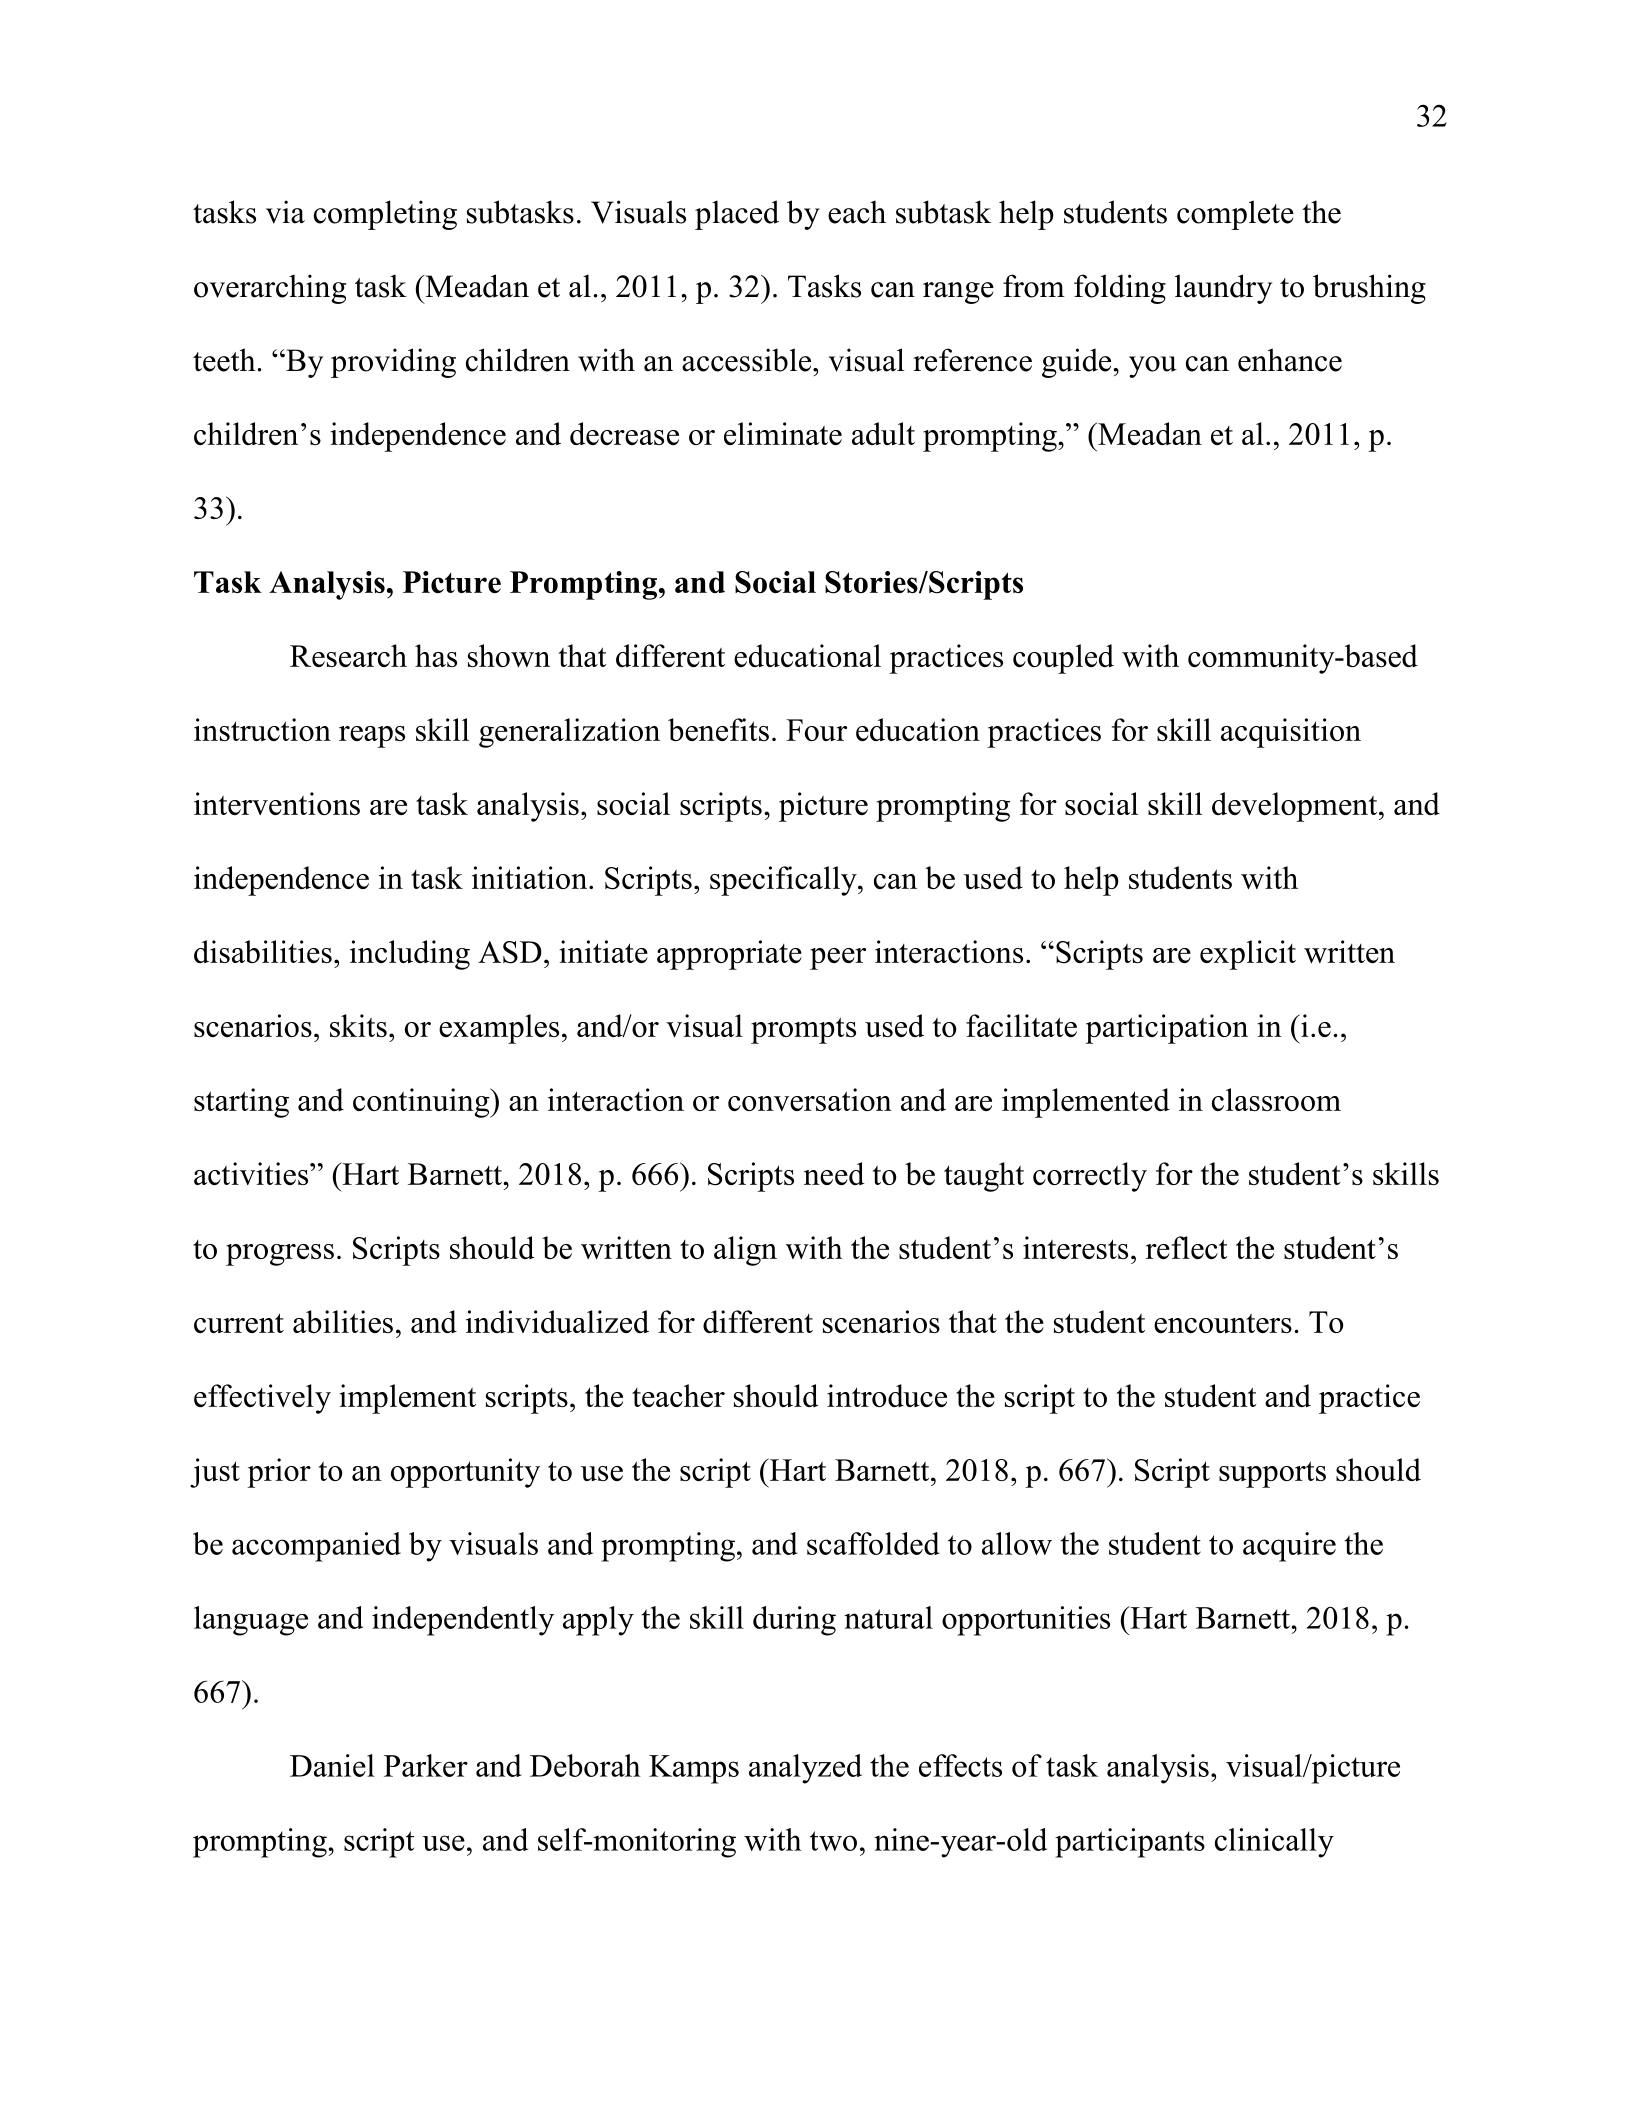 The image size is (1641, 2123). What do you see at coordinates (745, 1251) in the screenshot?
I see `align` at bounding box center [745, 1251].
